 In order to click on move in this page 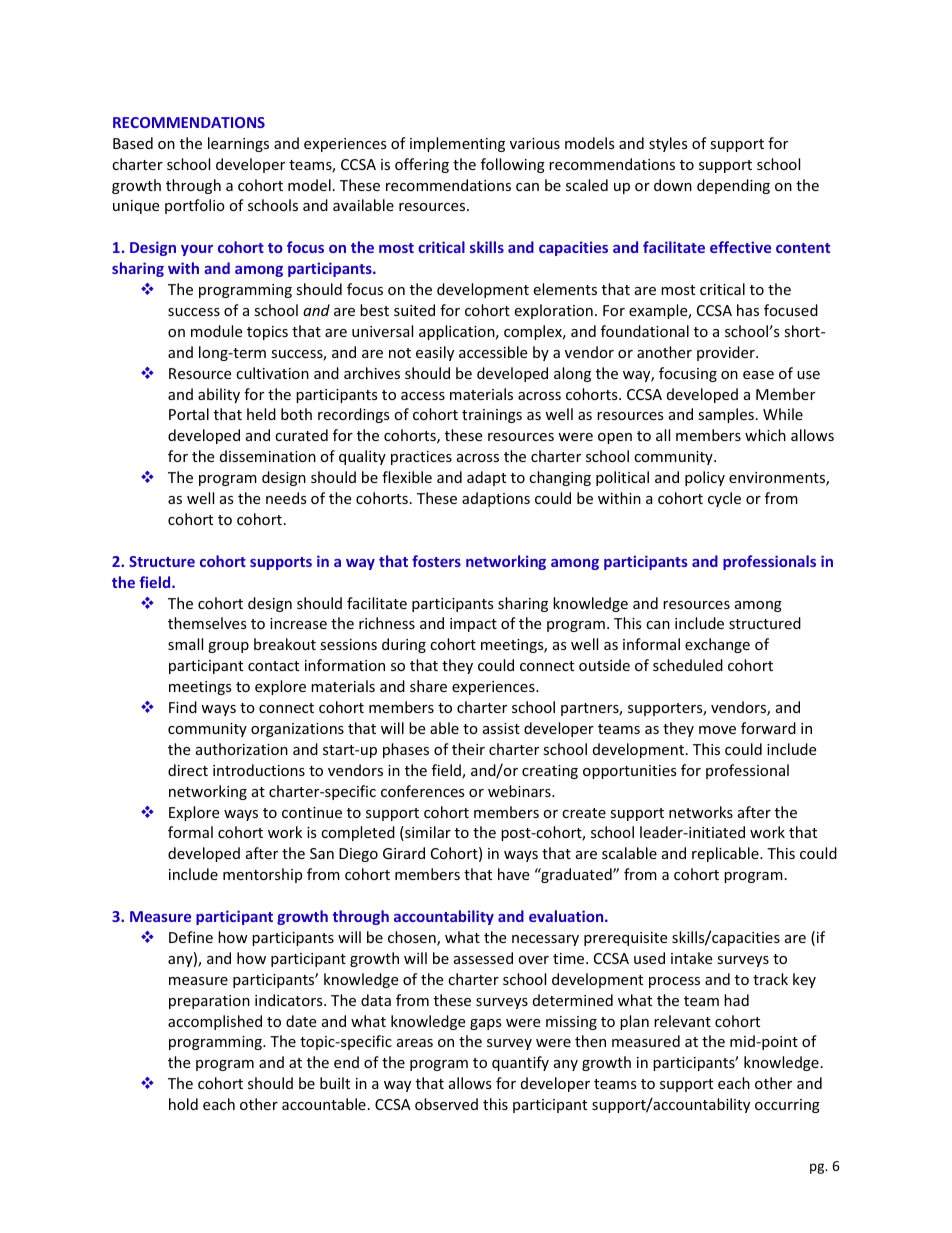, I will do `click(717, 730)`.
